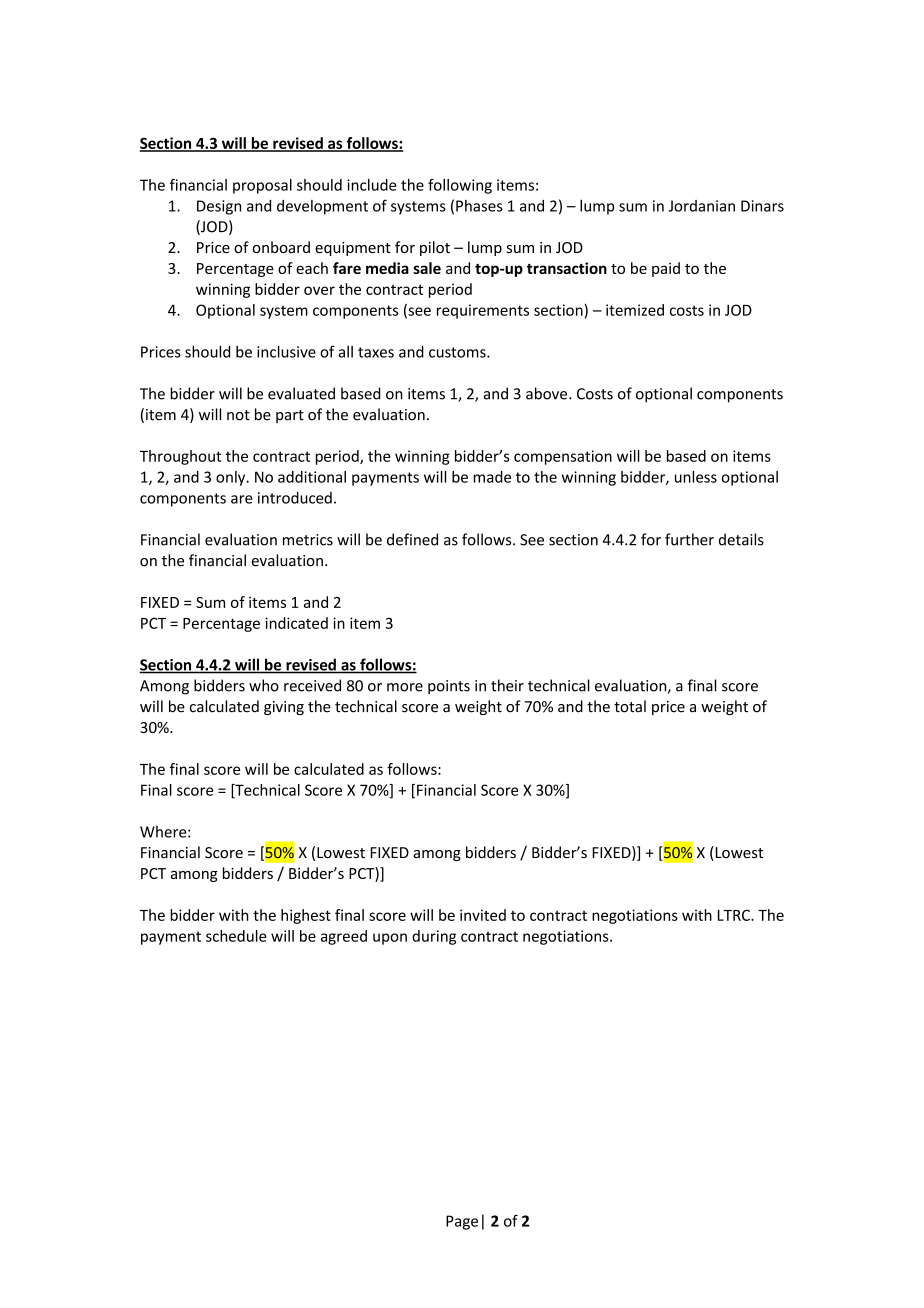 The height and width of the screenshot is (1308, 924). Describe the element at coordinates (434, 937) in the screenshot. I see `during` at that location.
